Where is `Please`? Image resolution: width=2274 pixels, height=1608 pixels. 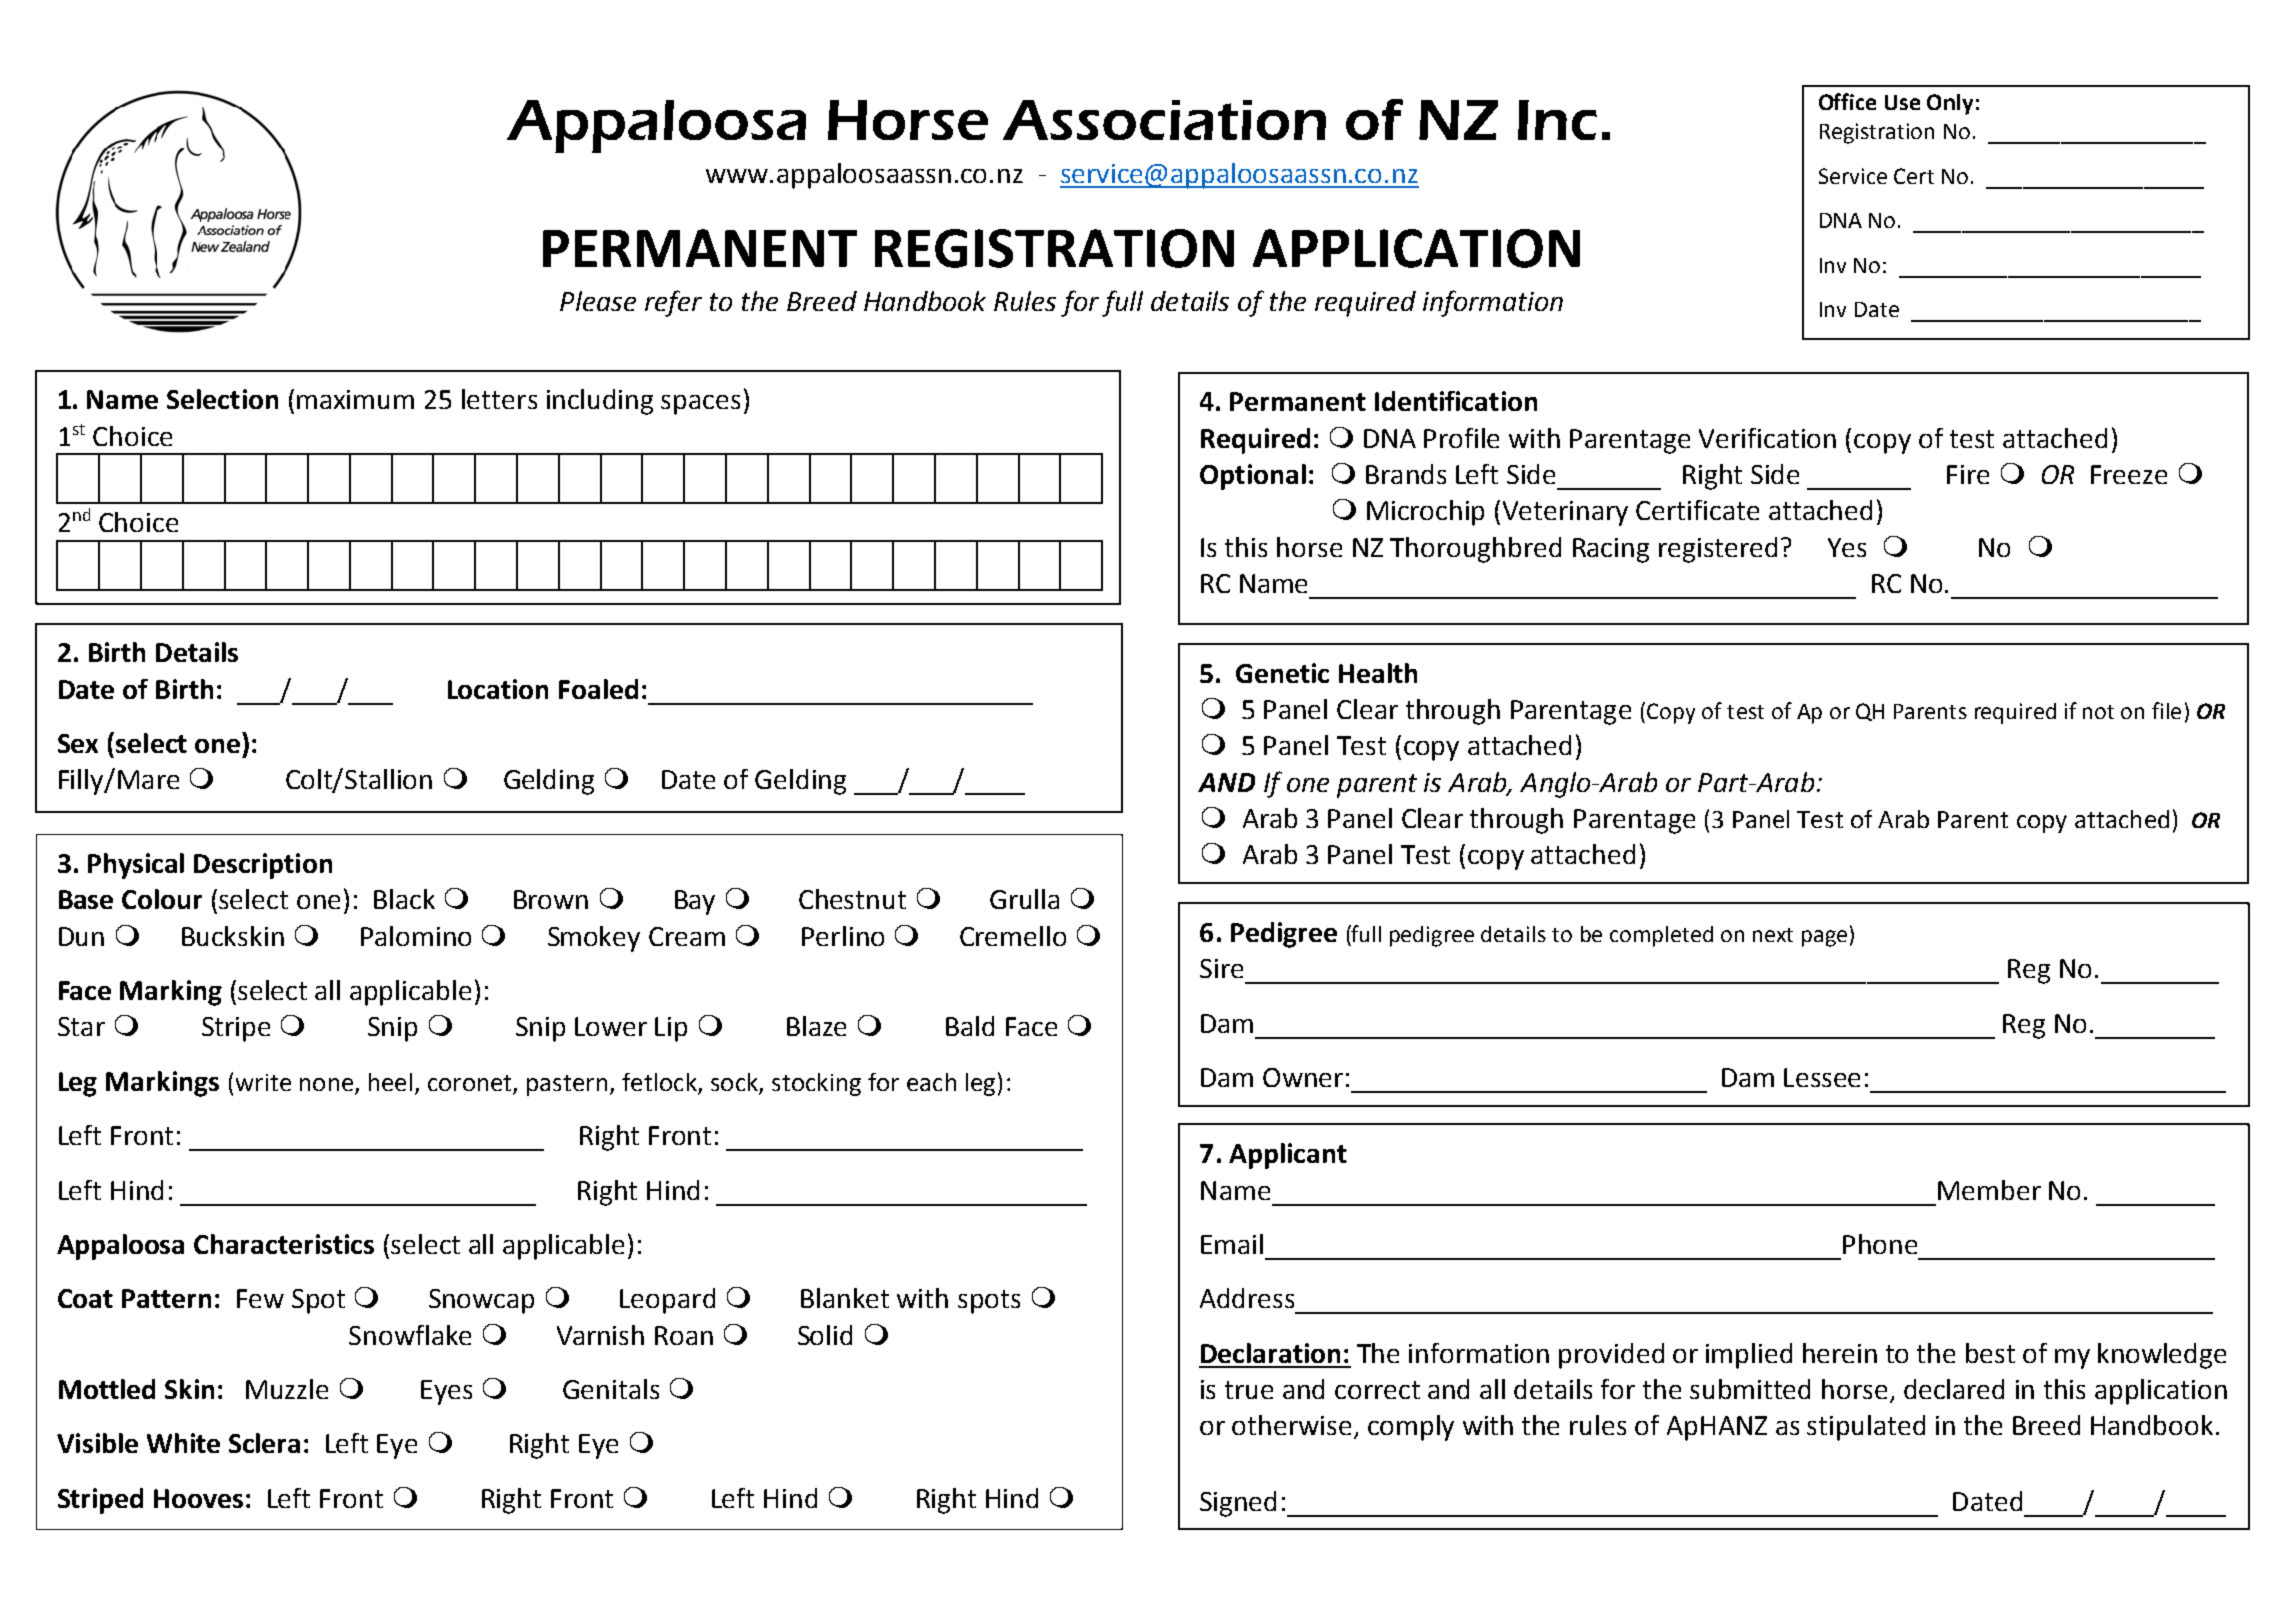 Please is located at coordinates (598, 301).
